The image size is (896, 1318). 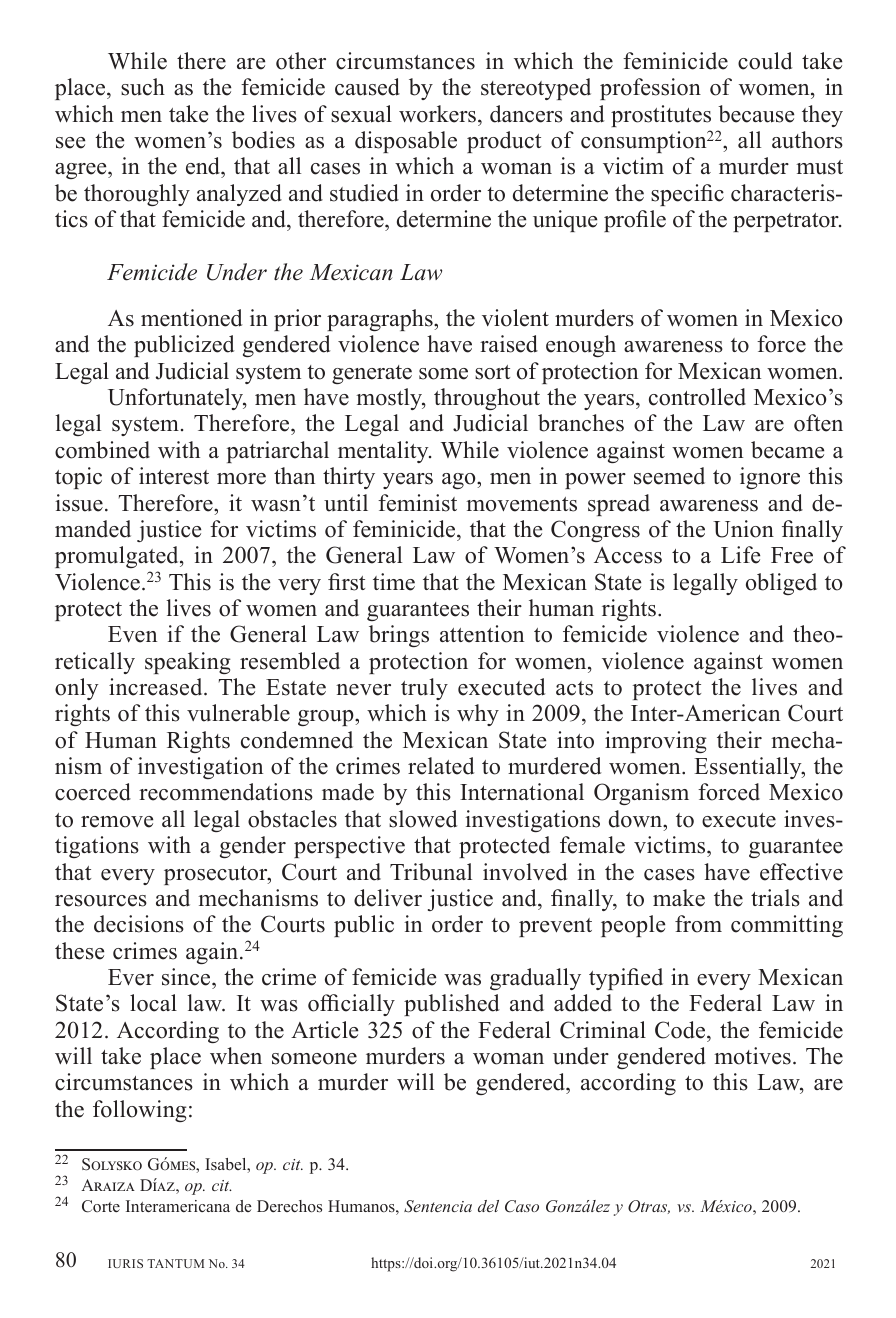 What do you see at coordinates (775, 898) in the image?
I see `trials` at bounding box center [775, 898].
